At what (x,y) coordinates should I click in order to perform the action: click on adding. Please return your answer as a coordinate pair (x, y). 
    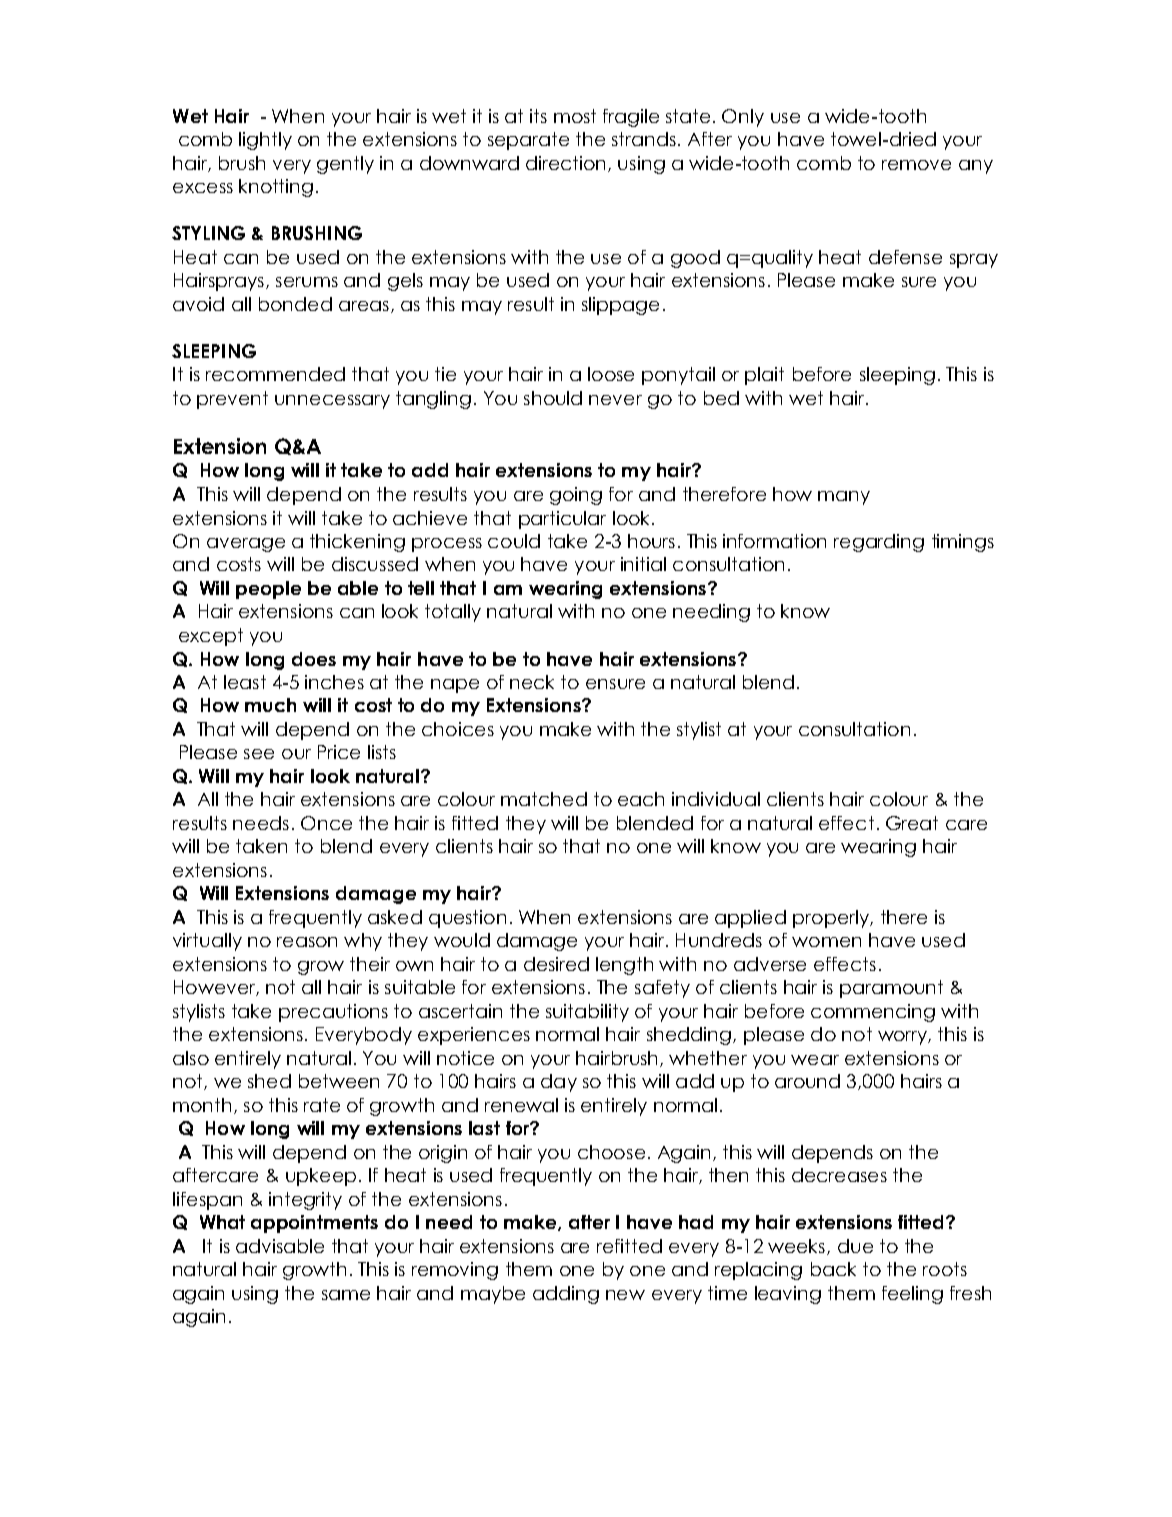
    Looking at the image, I should click on (566, 1295).
